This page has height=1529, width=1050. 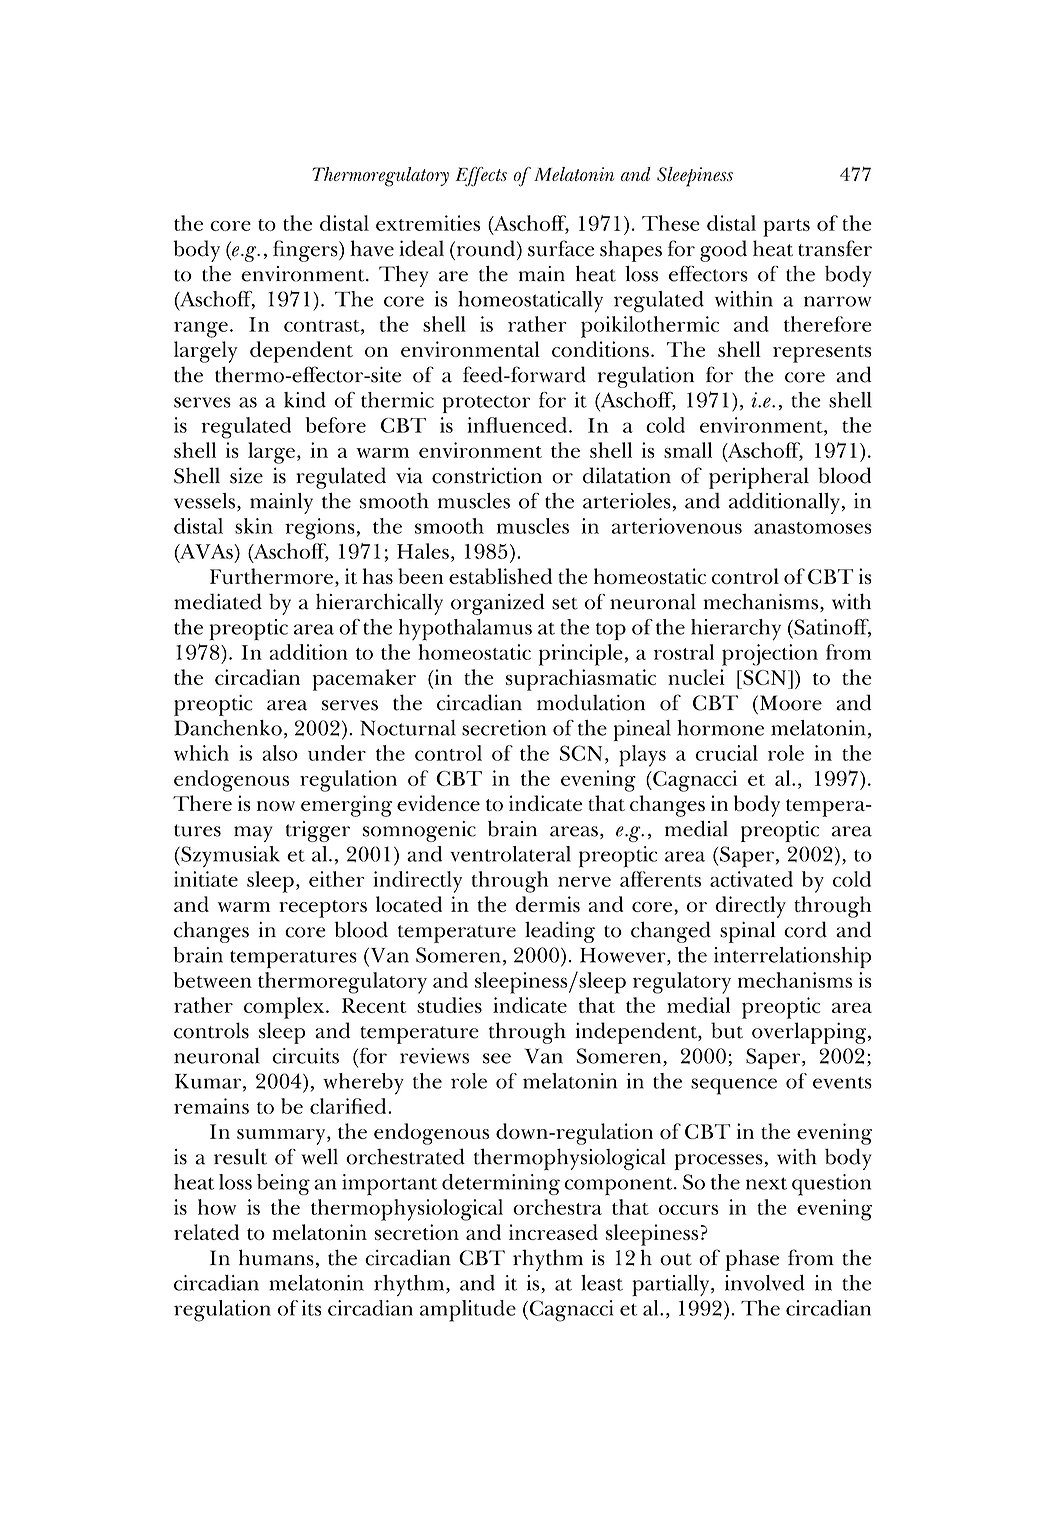 What do you see at coordinates (323, 909) in the page?
I see `receptors` at bounding box center [323, 909].
